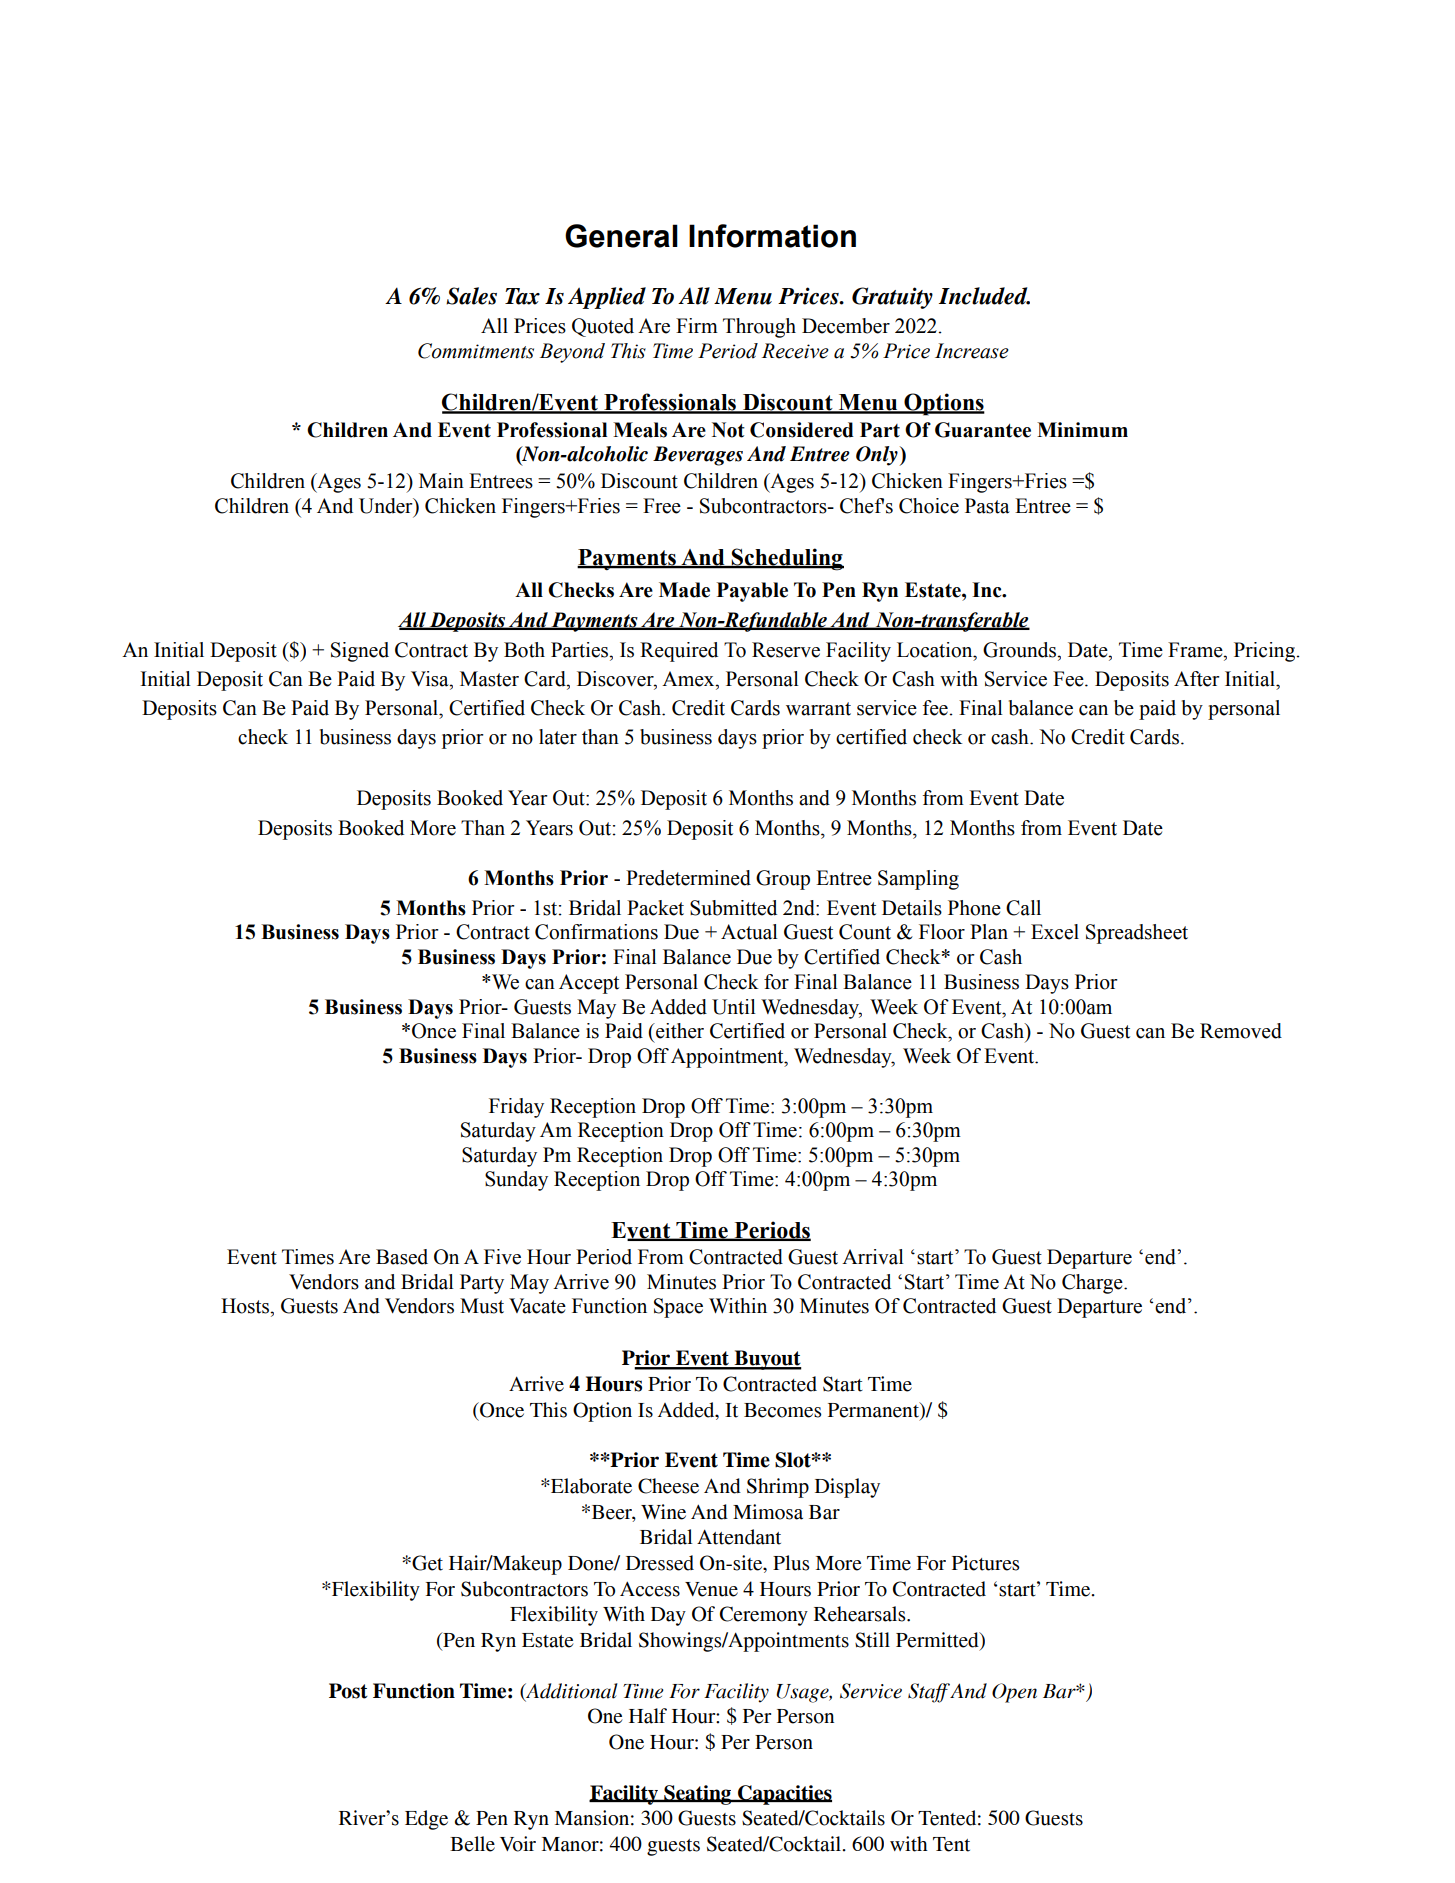  What do you see at coordinates (984, 296) in the page?
I see `Included` at bounding box center [984, 296].
